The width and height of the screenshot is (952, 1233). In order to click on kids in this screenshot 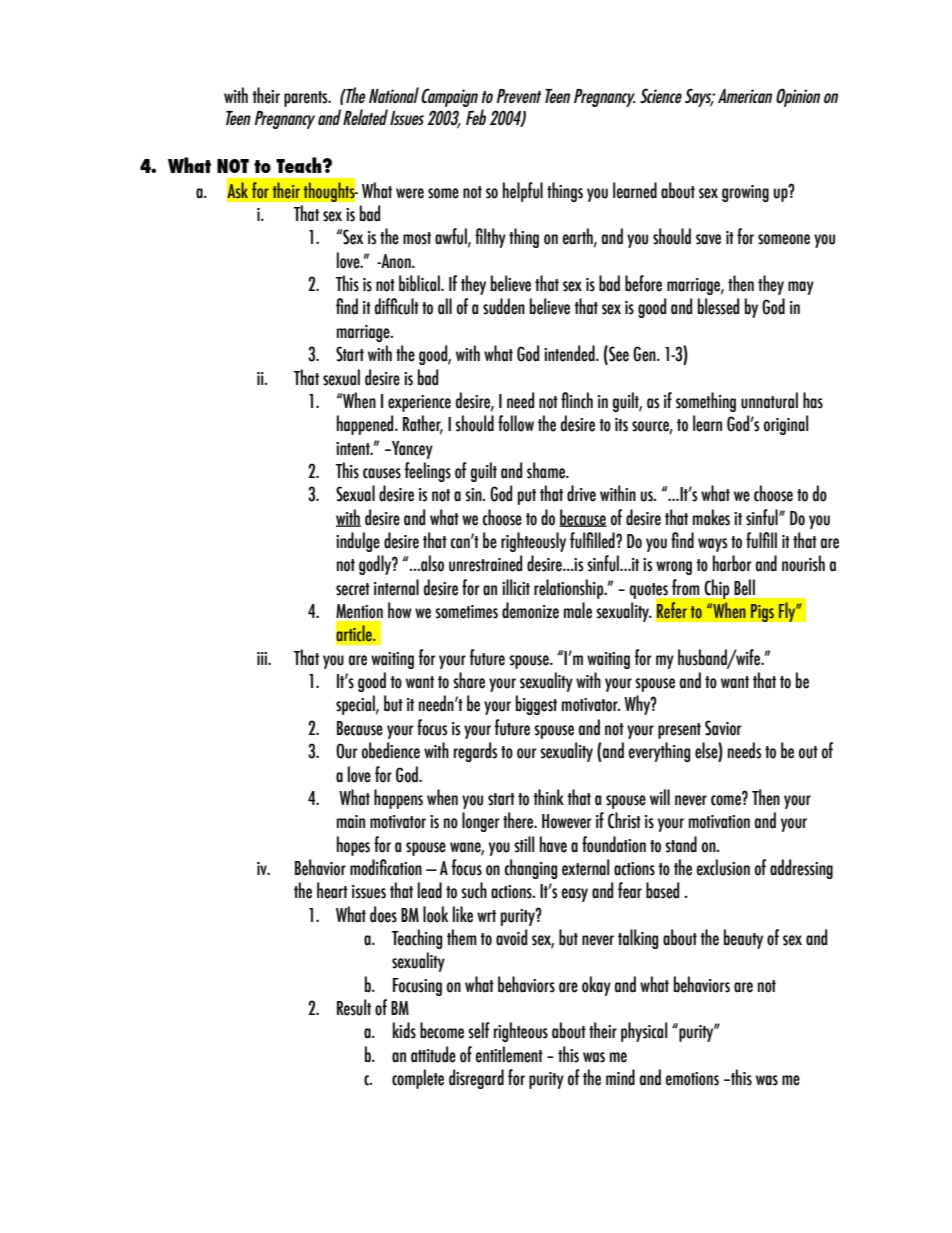, I will do `click(404, 1030)`.
